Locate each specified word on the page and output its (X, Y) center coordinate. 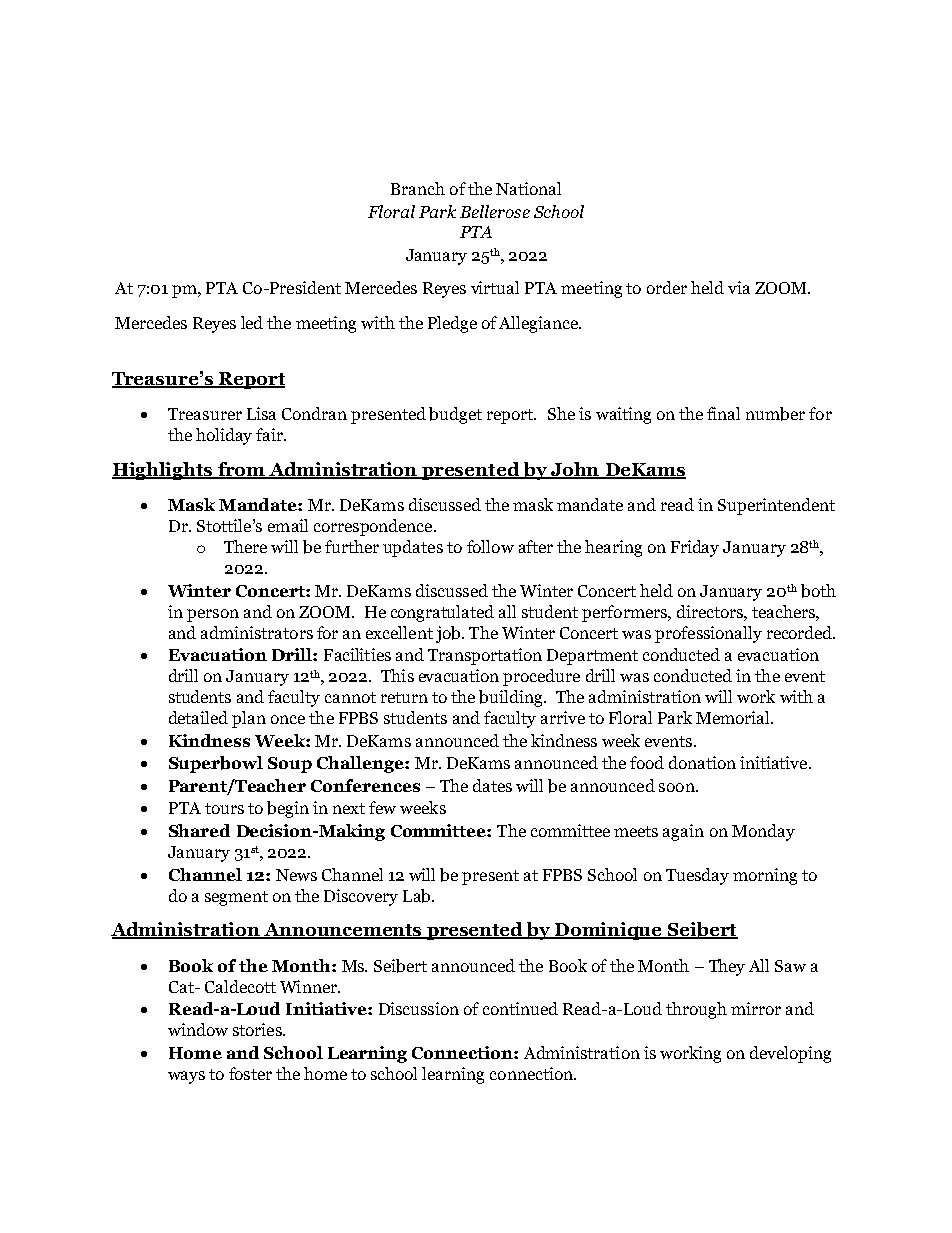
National (528, 188)
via (739, 287)
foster (250, 1073)
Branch (418, 188)
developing (790, 1054)
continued (520, 1008)
